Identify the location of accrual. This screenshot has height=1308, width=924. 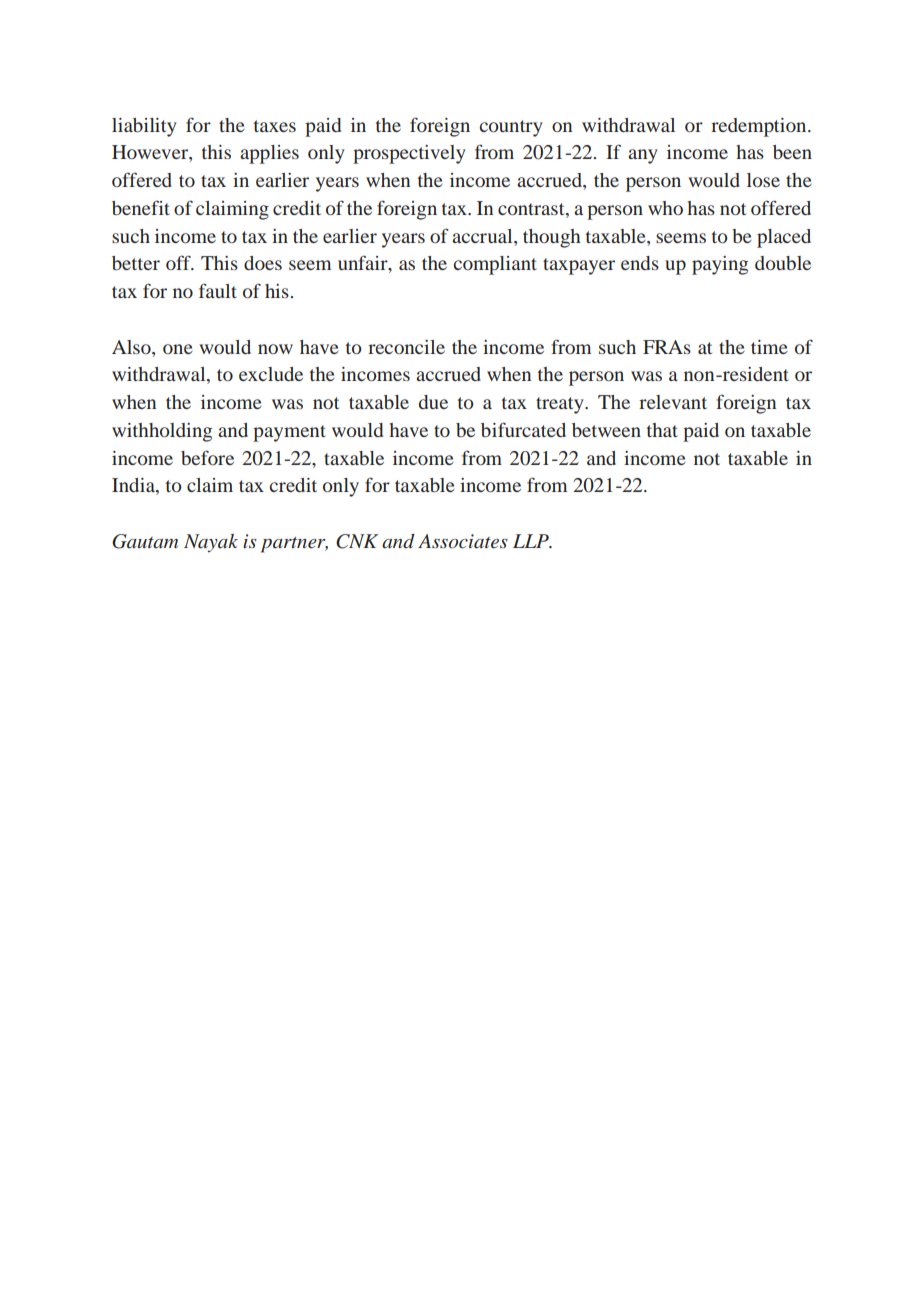
(483, 236).
